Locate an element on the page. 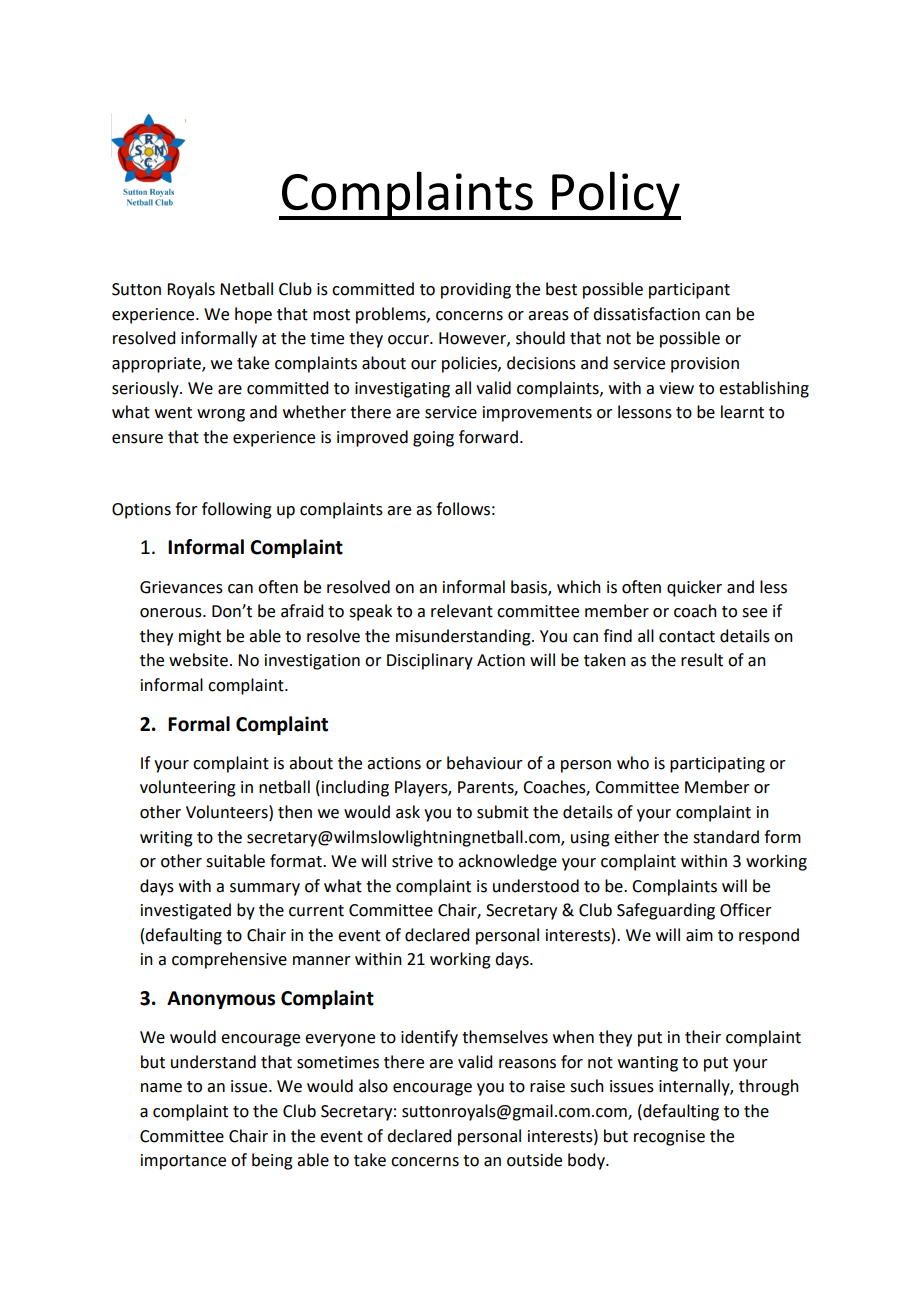  importance is located at coordinates (183, 1162).
